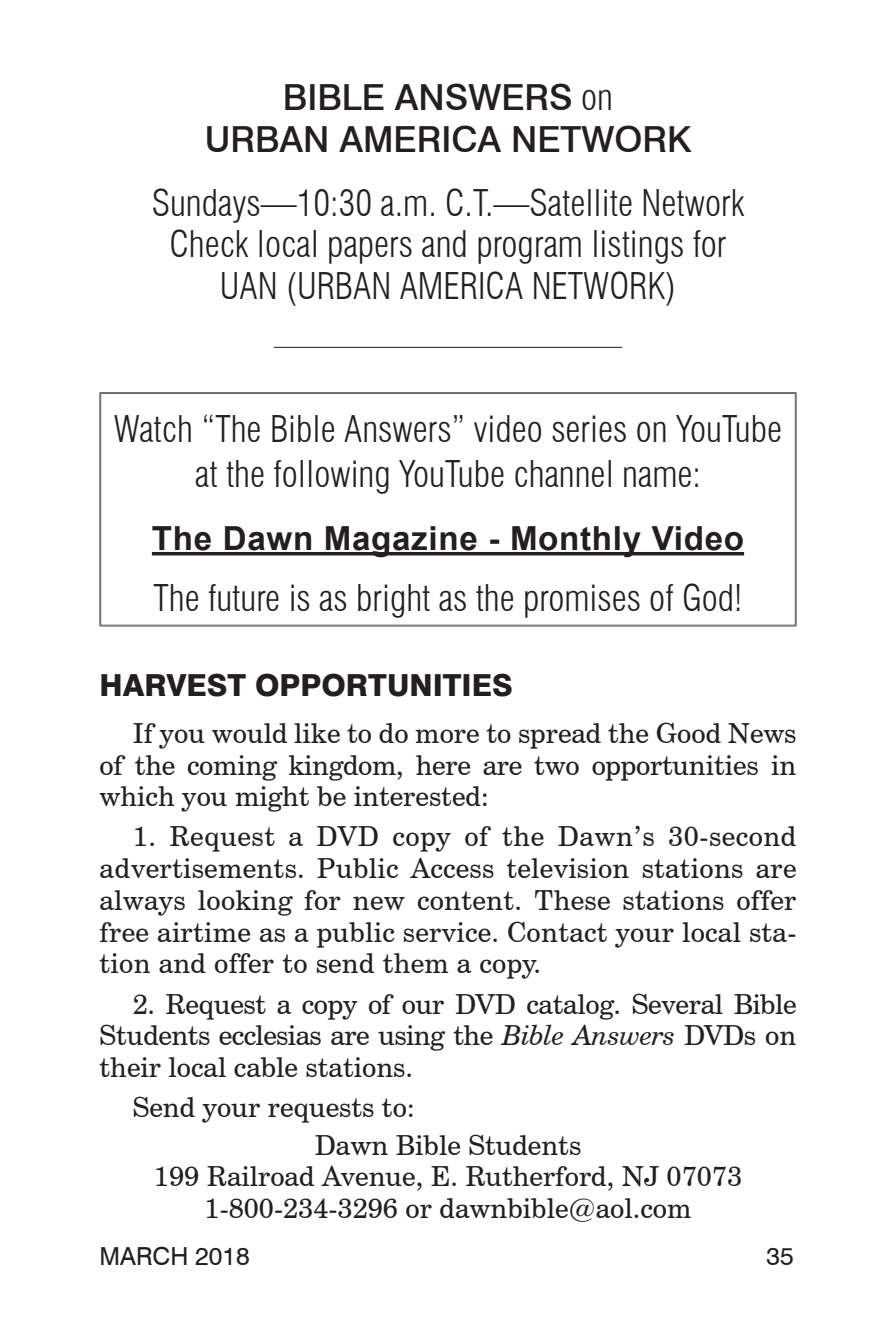 This page has width=896, height=1319. What do you see at coordinates (689, 732) in the page?
I see `Good` at bounding box center [689, 732].
